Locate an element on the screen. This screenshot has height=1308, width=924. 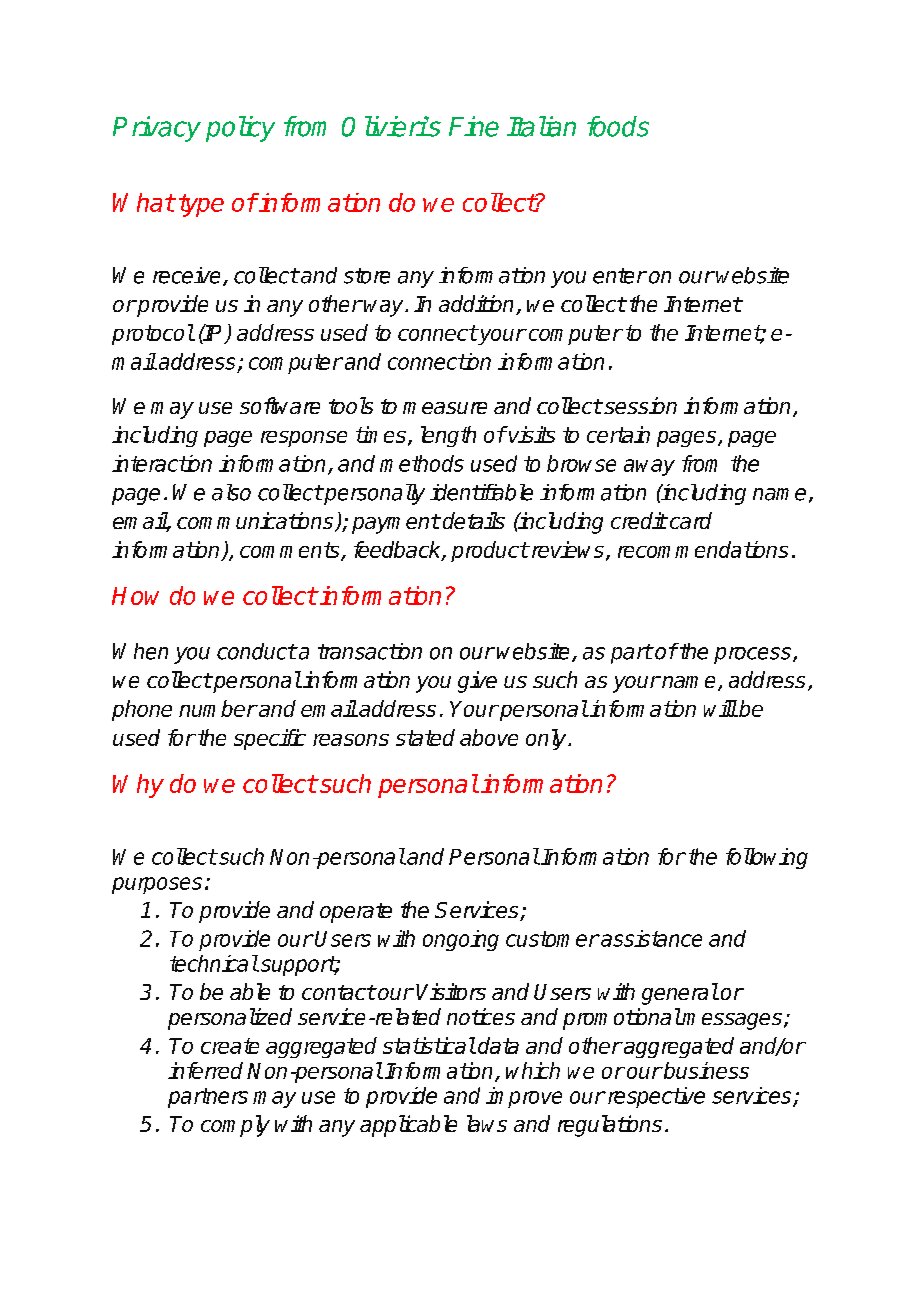
addition is located at coordinates (478, 305).
